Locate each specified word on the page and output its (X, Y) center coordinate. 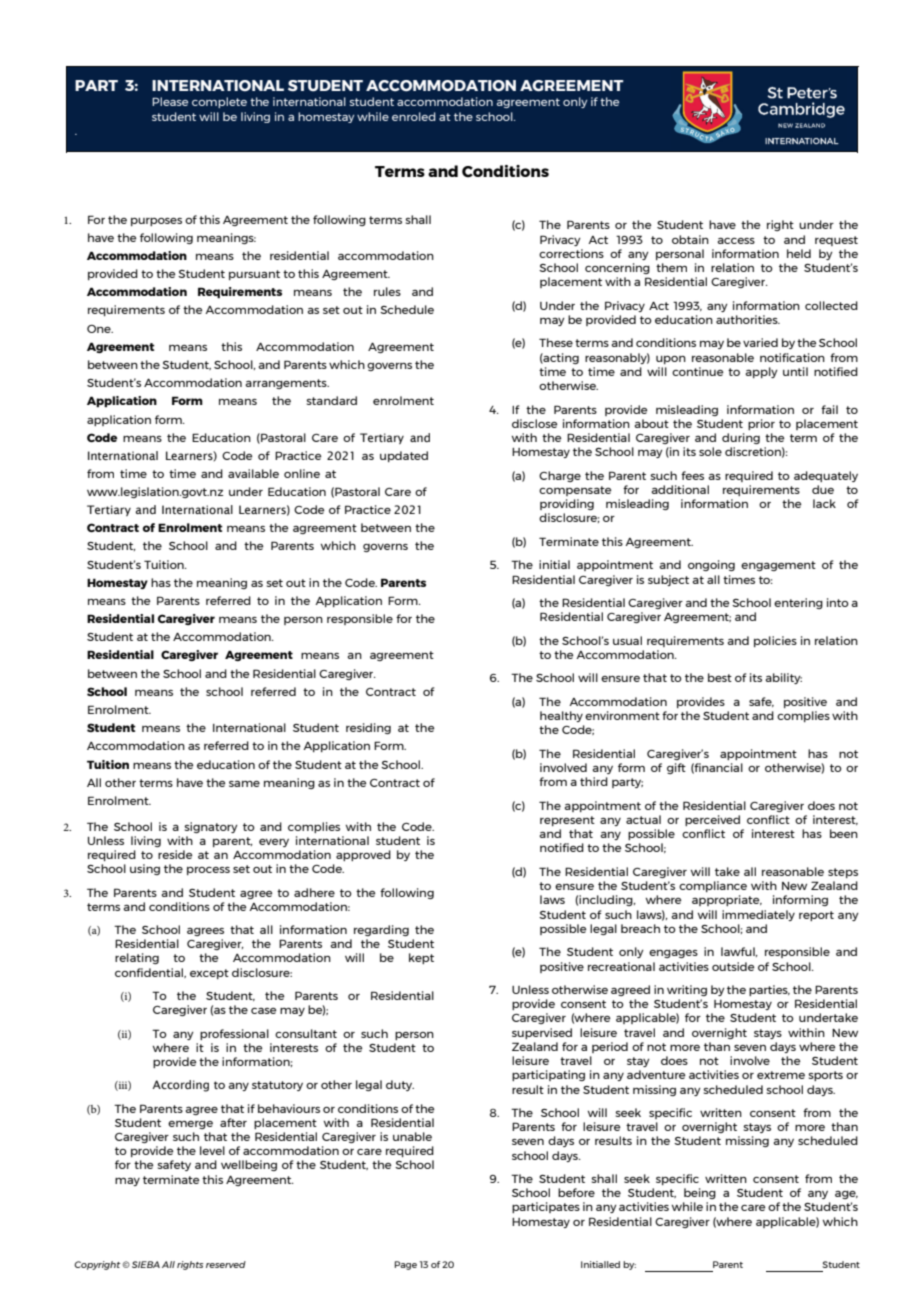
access (736, 241)
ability (783, 678)
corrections (571, 253)
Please (170, 101)
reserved (226, 1264)
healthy (561, 716)
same (244, 784)
